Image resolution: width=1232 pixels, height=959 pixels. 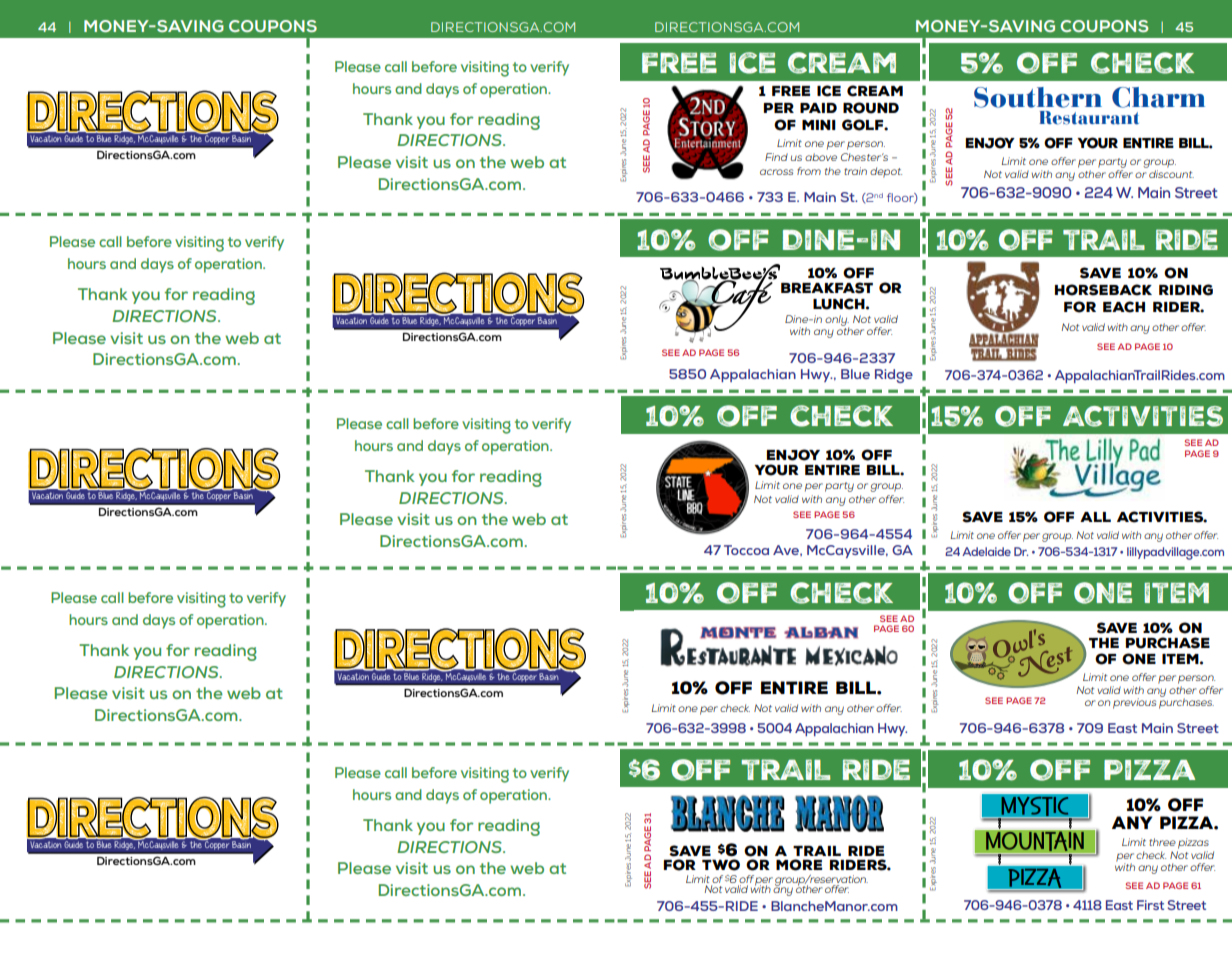 I want to click on previous, so click(x=1134, y=703).
